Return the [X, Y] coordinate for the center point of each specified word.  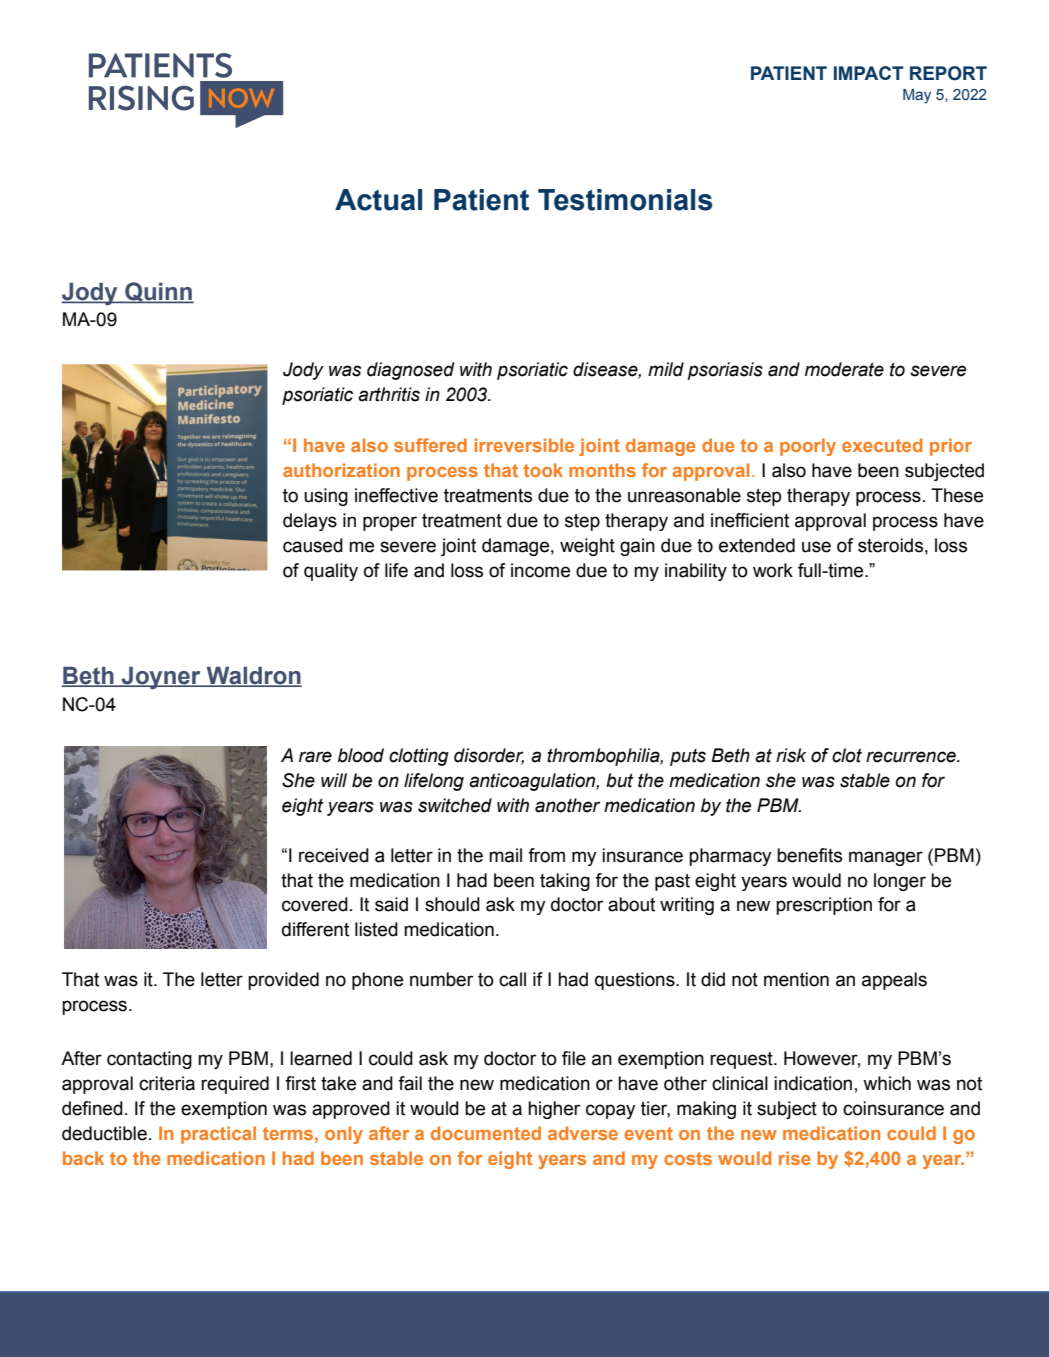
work [773, 570]
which [887, 1083]
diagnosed [410, 371]
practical [218, 1135]
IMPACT [868, 73]
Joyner [161, 678]
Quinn [158, 292]
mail [505, 855]
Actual [378, 200]
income [540, 570]
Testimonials [625, 200]
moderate [844, 369]
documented [486, 1133]
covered [315, 904]
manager [886, 858]
